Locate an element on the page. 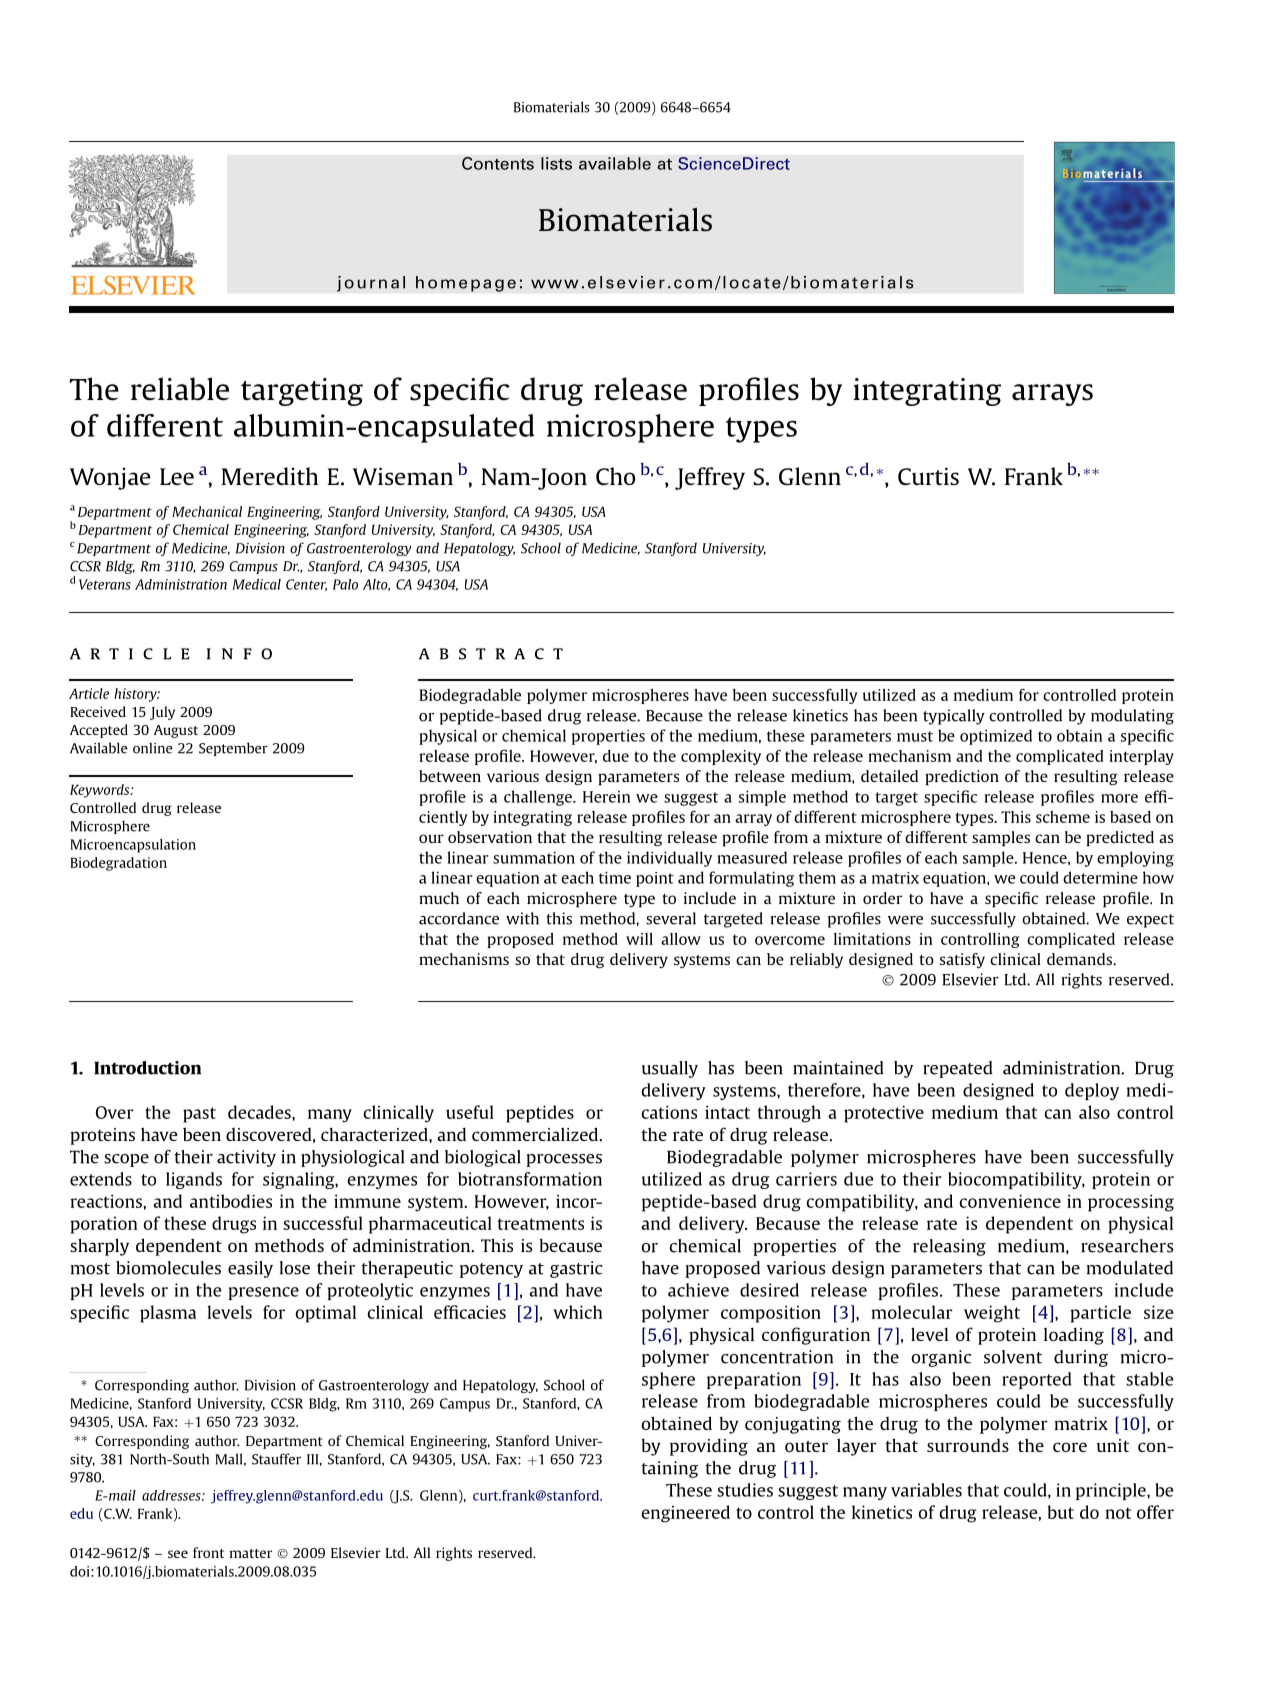  addresses is located at coordinates (172, 1495).
